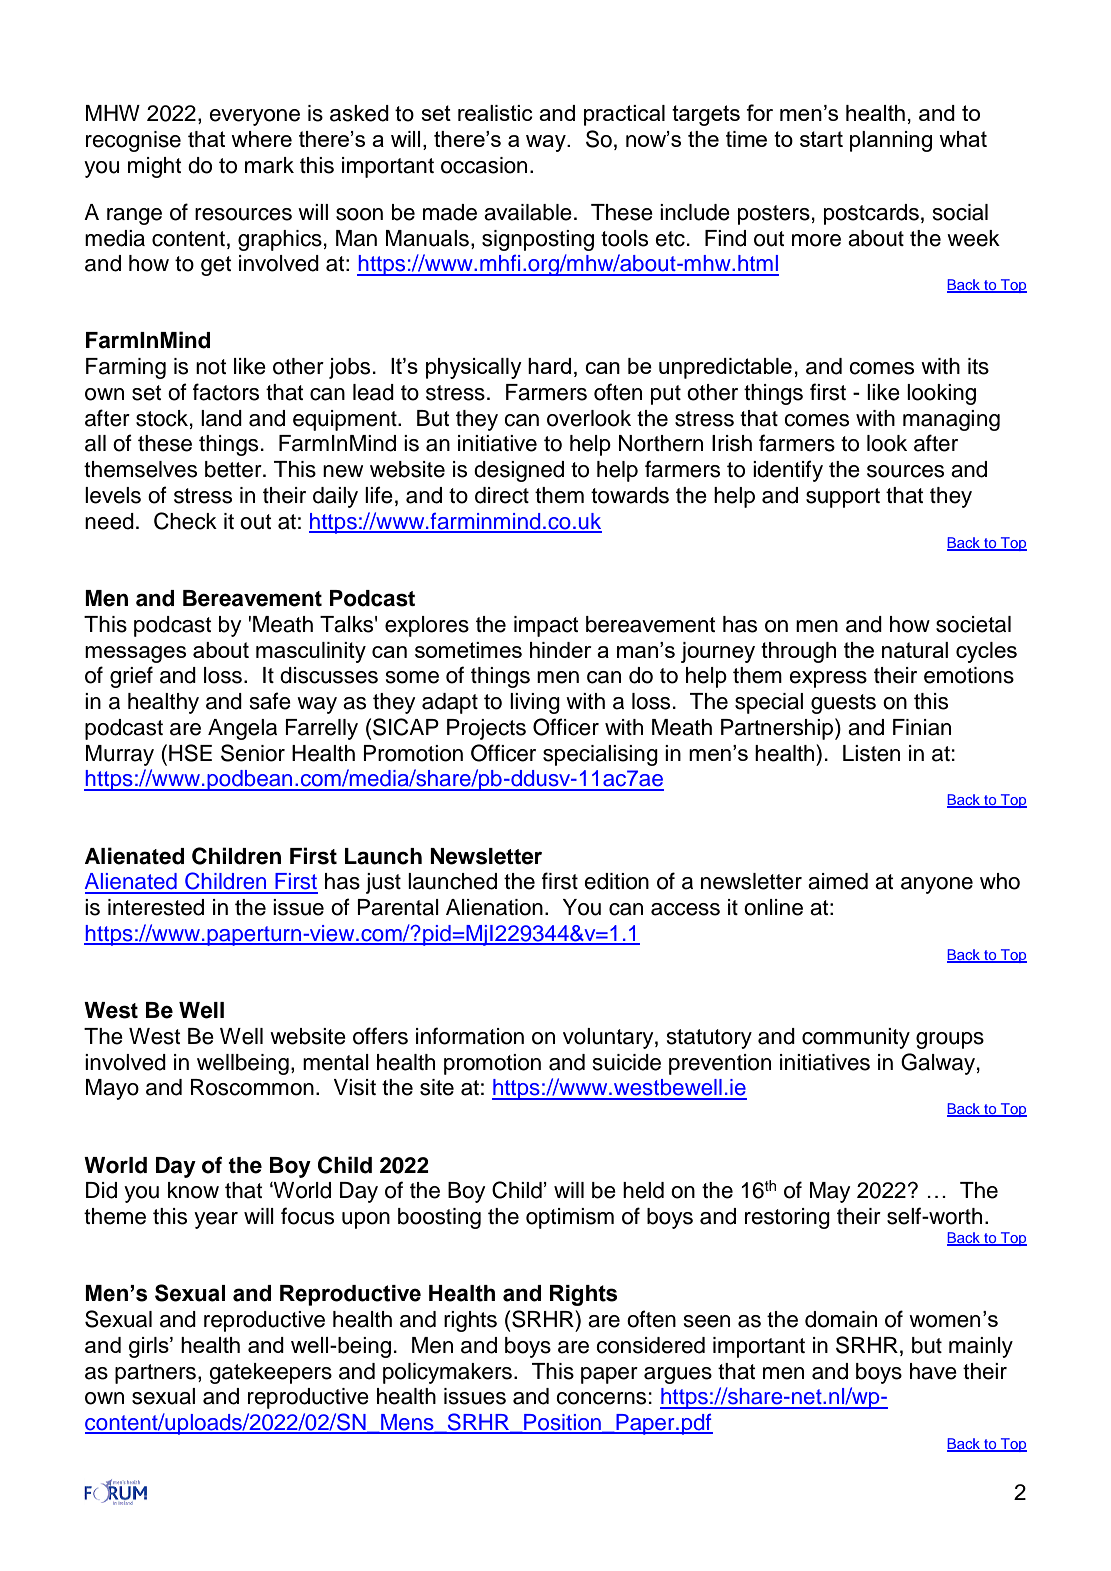 Image resolution: width=1111 pixels, height=1571 pixels. Describe the element at coordinates (871, 753) in the image. I see `Listen` at that location.
